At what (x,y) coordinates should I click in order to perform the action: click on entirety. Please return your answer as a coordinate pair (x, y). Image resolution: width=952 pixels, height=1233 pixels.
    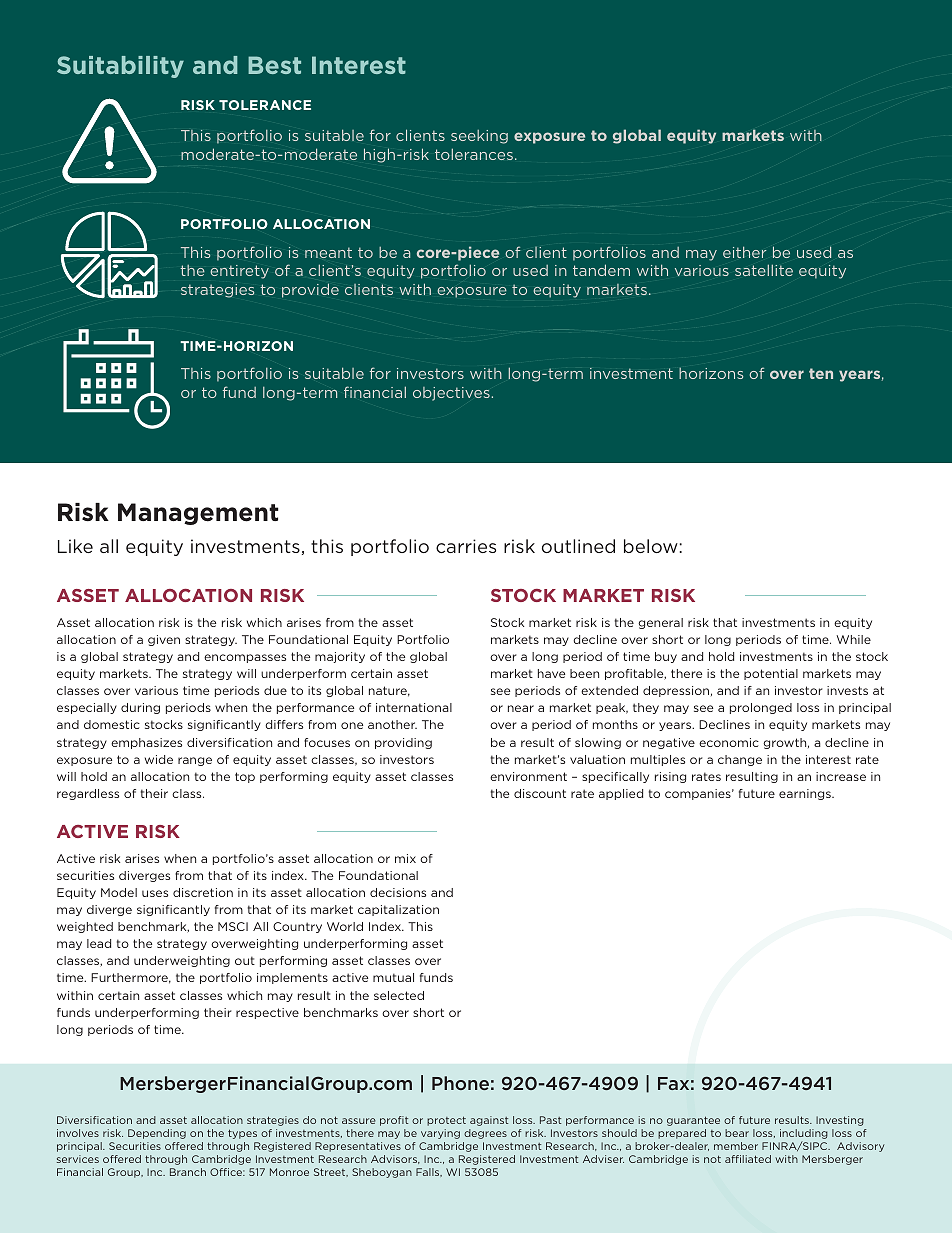
    Looking at the image, I should click on (239, 272).
